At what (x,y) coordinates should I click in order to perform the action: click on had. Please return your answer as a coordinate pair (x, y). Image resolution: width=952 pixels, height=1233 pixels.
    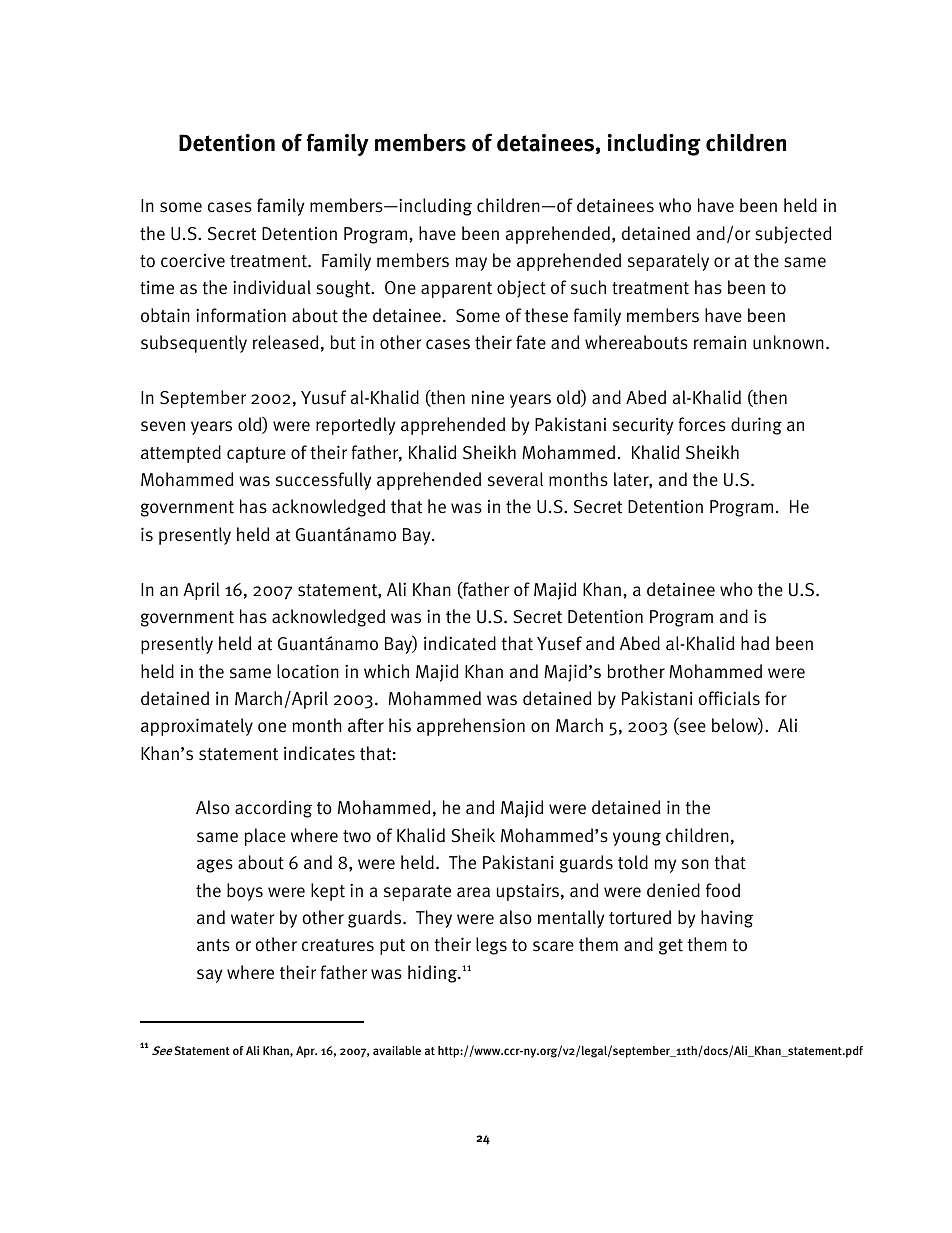
    Looking at the image, I should click on (755, 643).
